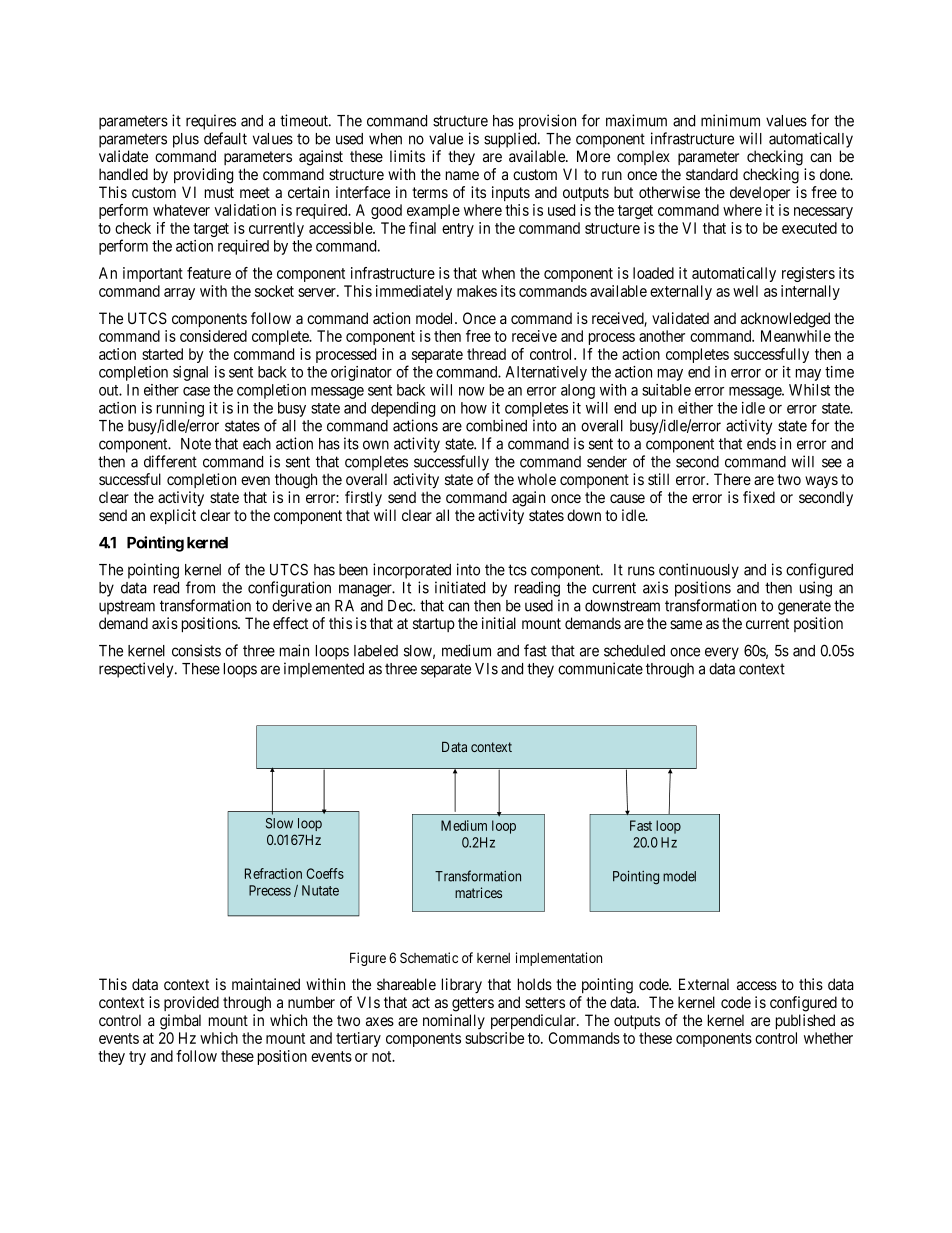 This document has width=952, height=1233. Describe the element at coordinates (478, 892) in the document. I see `matrices` at that location.
